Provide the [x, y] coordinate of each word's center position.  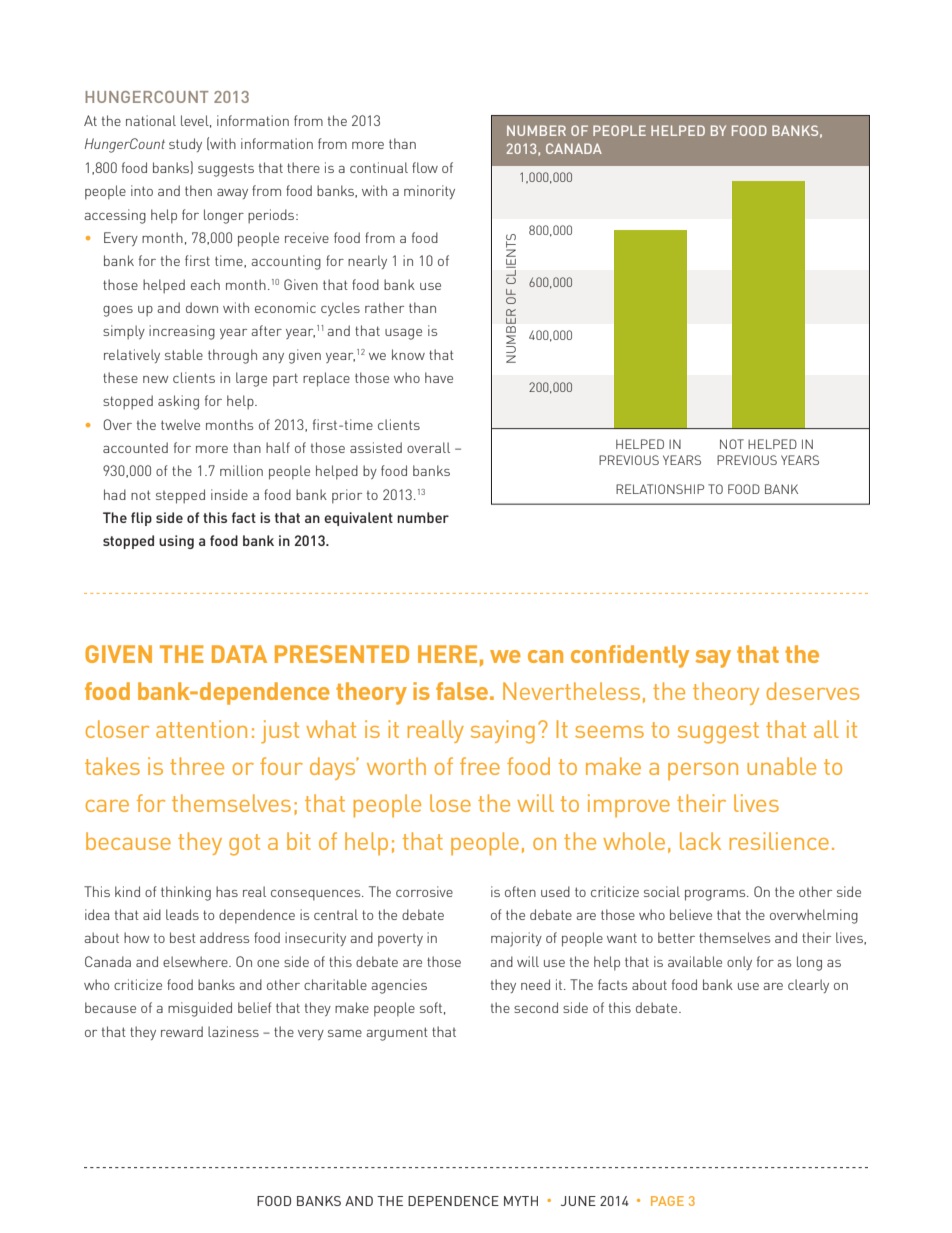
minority [429, 192]
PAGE [667, 1201]
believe [691, 914]
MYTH [521, 1201]
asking [178, 402]
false [462, 691]
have [439, 377]
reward [182, 1031]
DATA [239, 654]
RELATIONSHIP [660, 489]
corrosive [424, 891]
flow [425, 167]
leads [182, 914]
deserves [813, 691]
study [185, 145]
